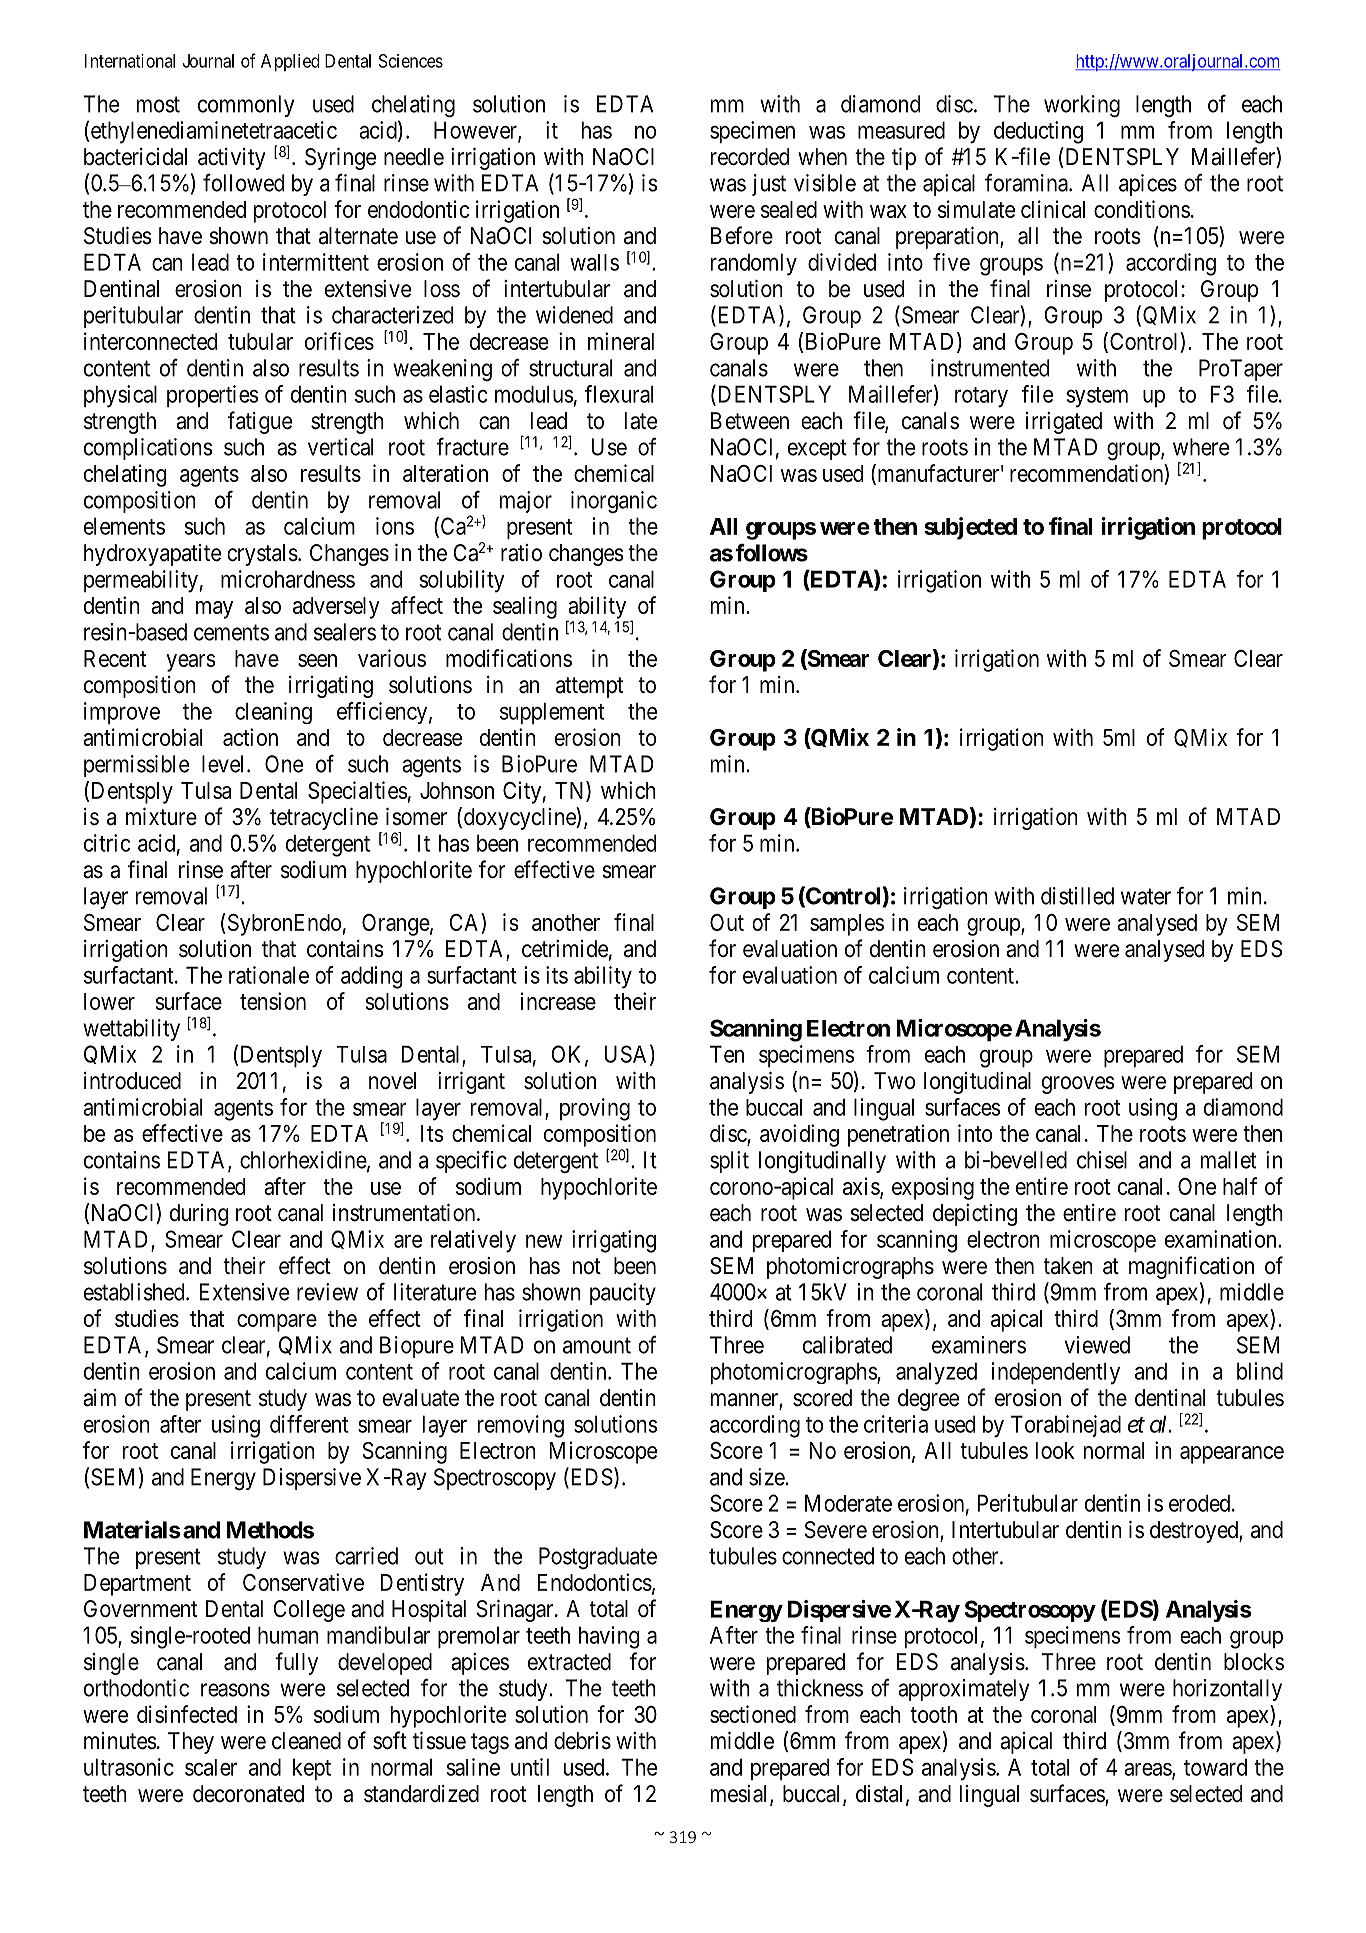 This document has height=1933, width=1366. I want to click on toward, so click(1215, 1767).
